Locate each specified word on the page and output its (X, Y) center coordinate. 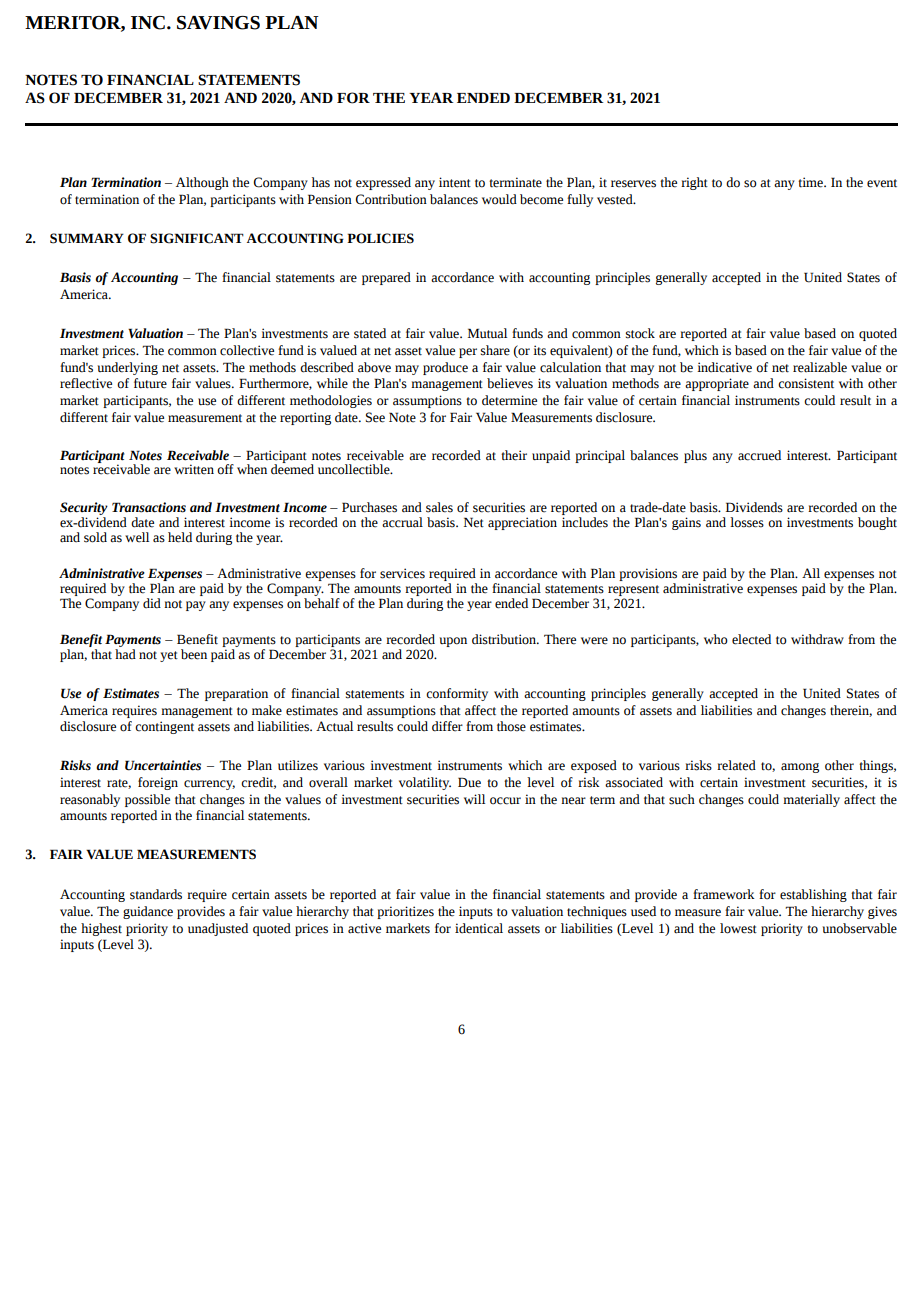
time (811, 182)
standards (156, 894)
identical (479, 928)
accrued (759, 455)
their (514, 455)
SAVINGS (218, 23)
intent (455, 182)
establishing (813, 895)
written (194, 469)
